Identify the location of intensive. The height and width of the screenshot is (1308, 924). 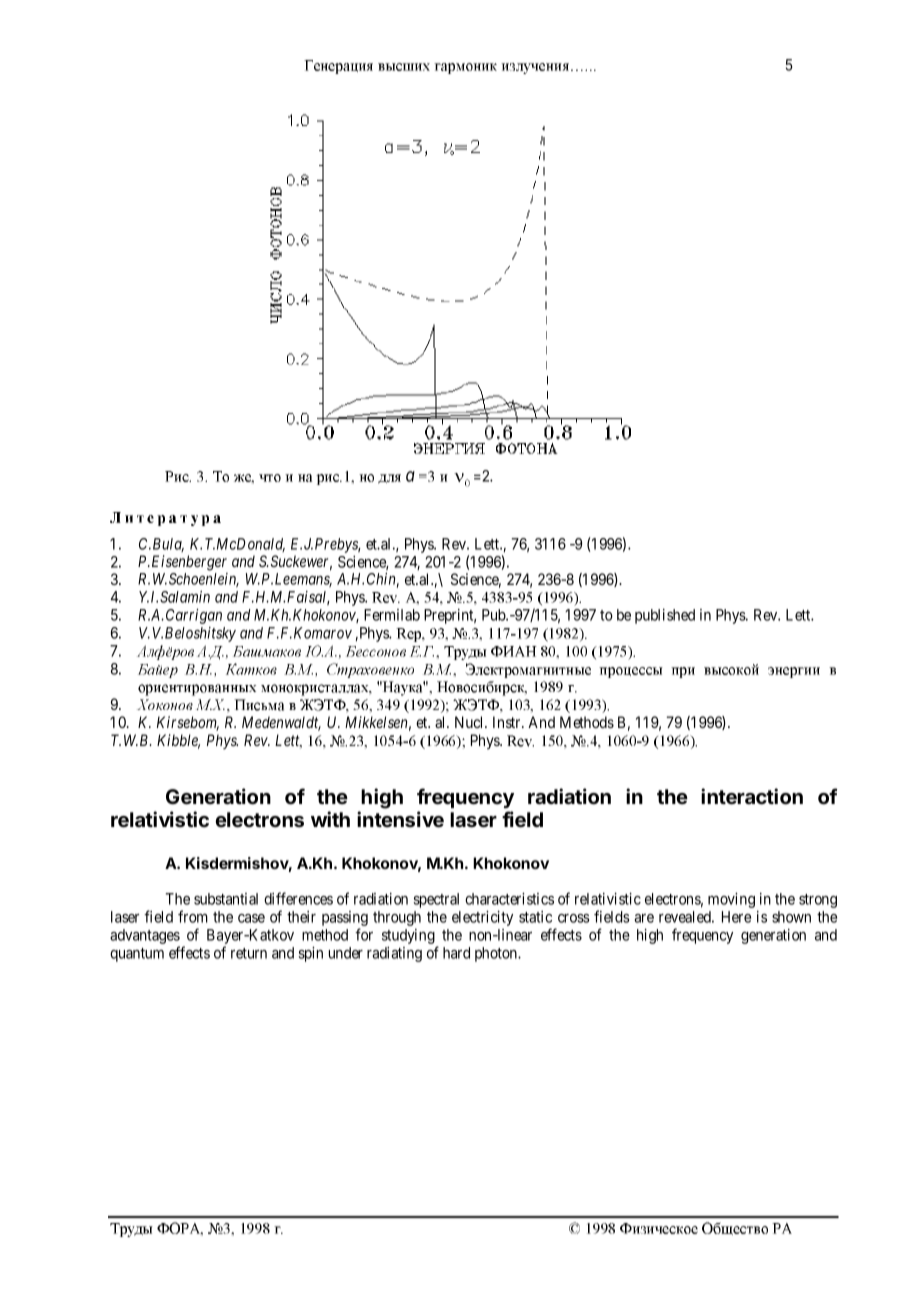
(400, 819).
